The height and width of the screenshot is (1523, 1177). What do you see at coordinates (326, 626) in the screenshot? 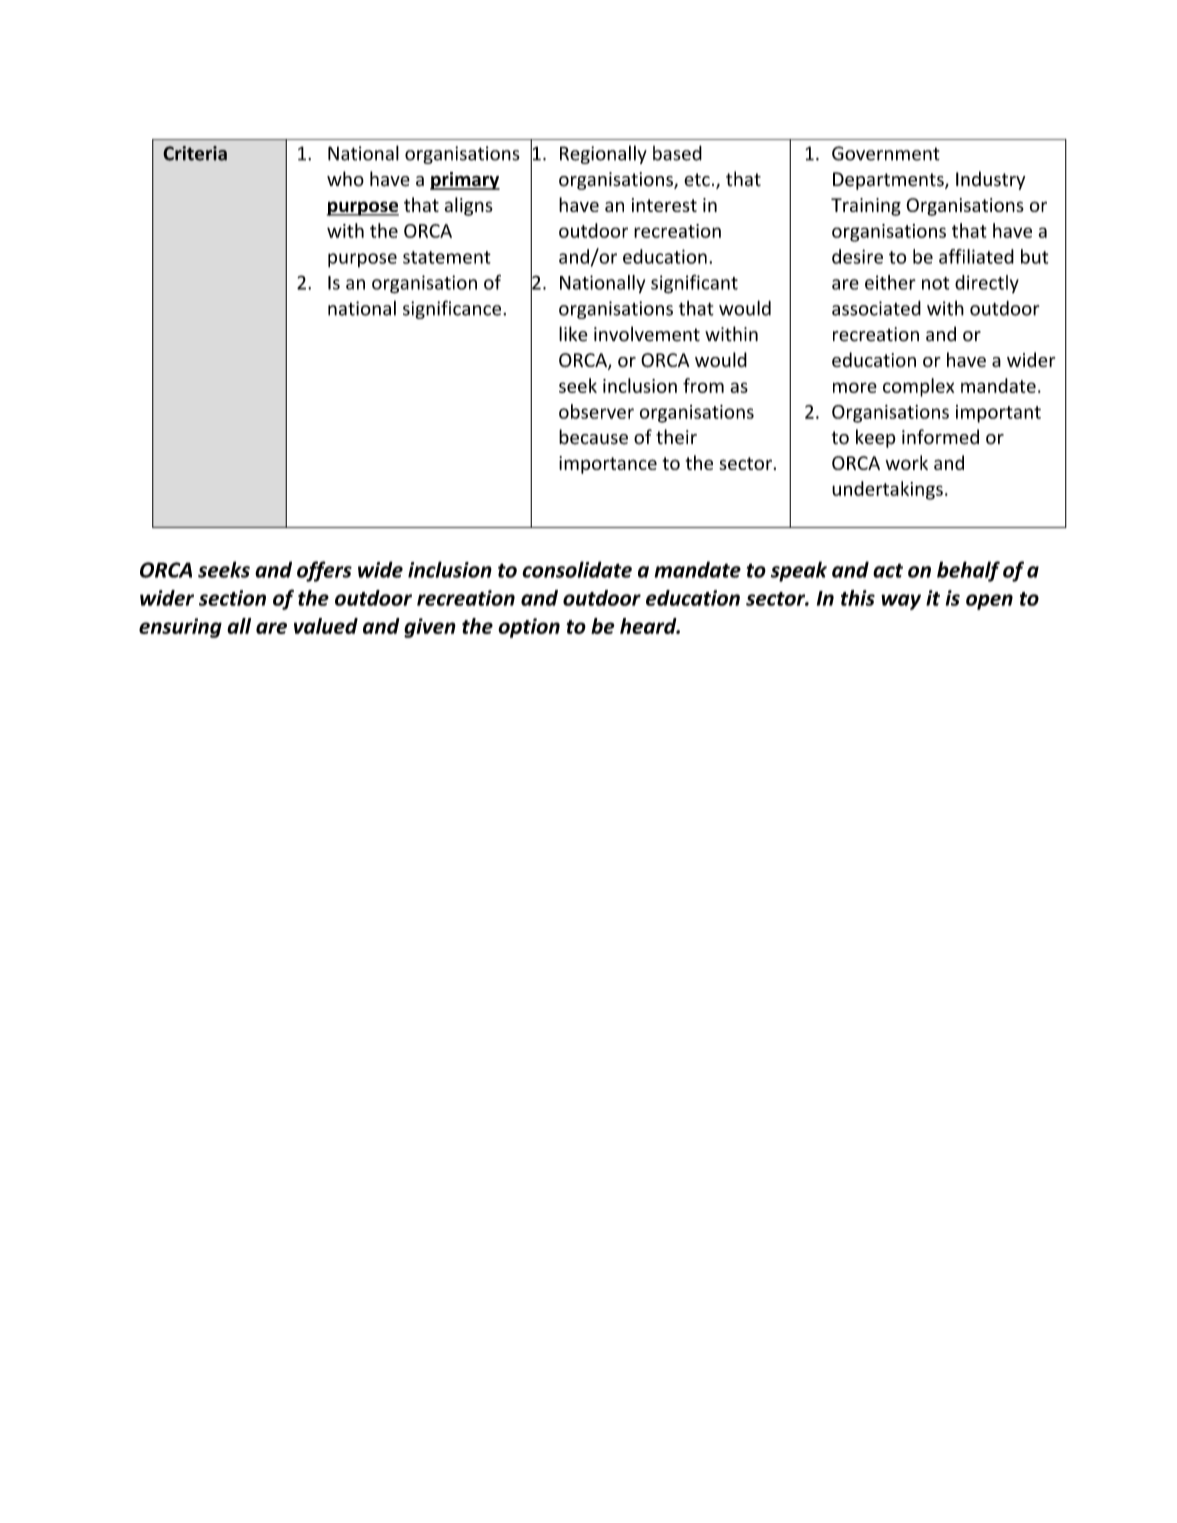
I see `valued` at bounding box center [326, 626].
